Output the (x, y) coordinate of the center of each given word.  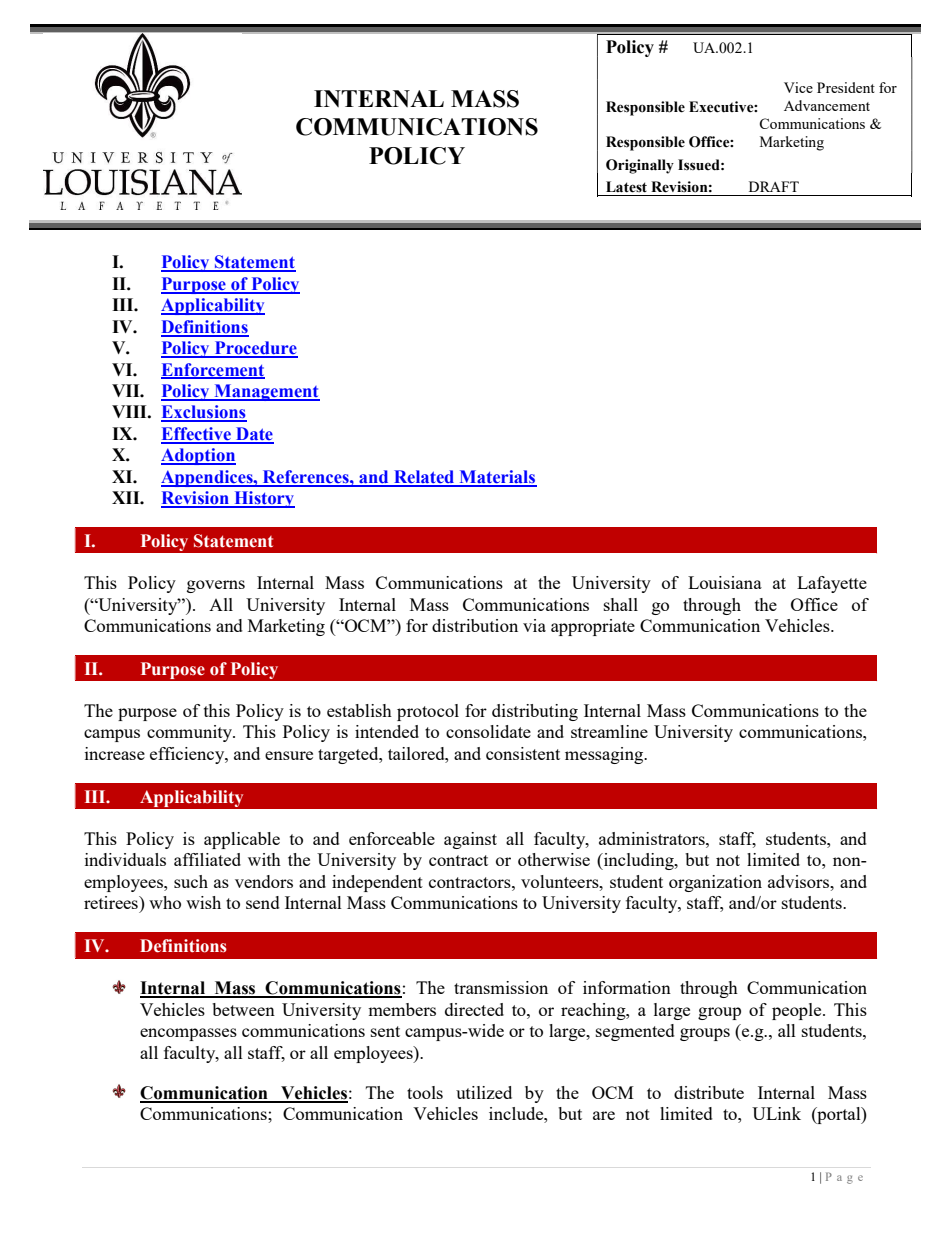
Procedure (255, 349)
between (243, 1009)
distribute (709, 1092)
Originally (640, 166)
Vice (798, 87)
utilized (484, 1092)
